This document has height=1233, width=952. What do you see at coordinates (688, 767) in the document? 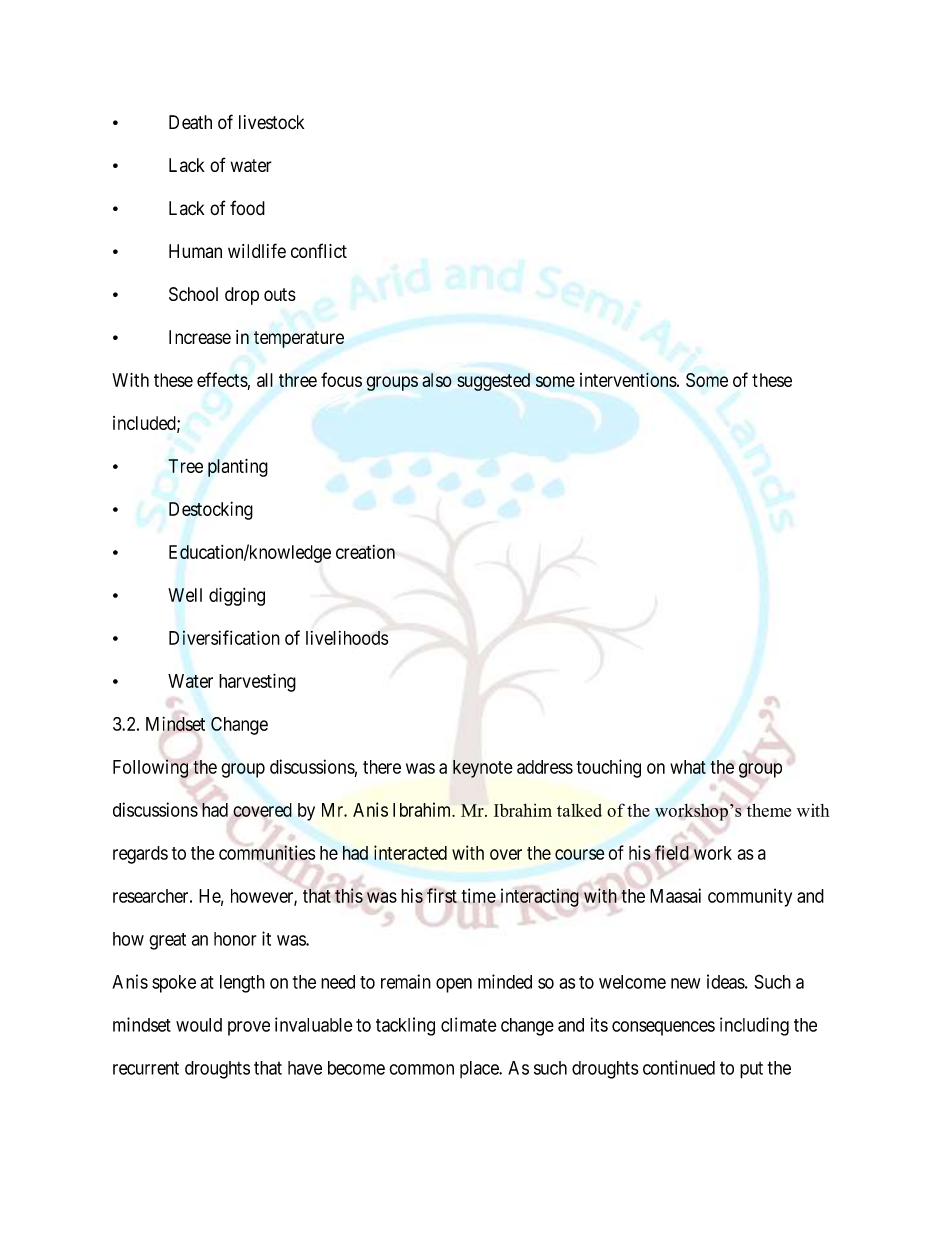
I see `what` at bounding box center [688, 767].
